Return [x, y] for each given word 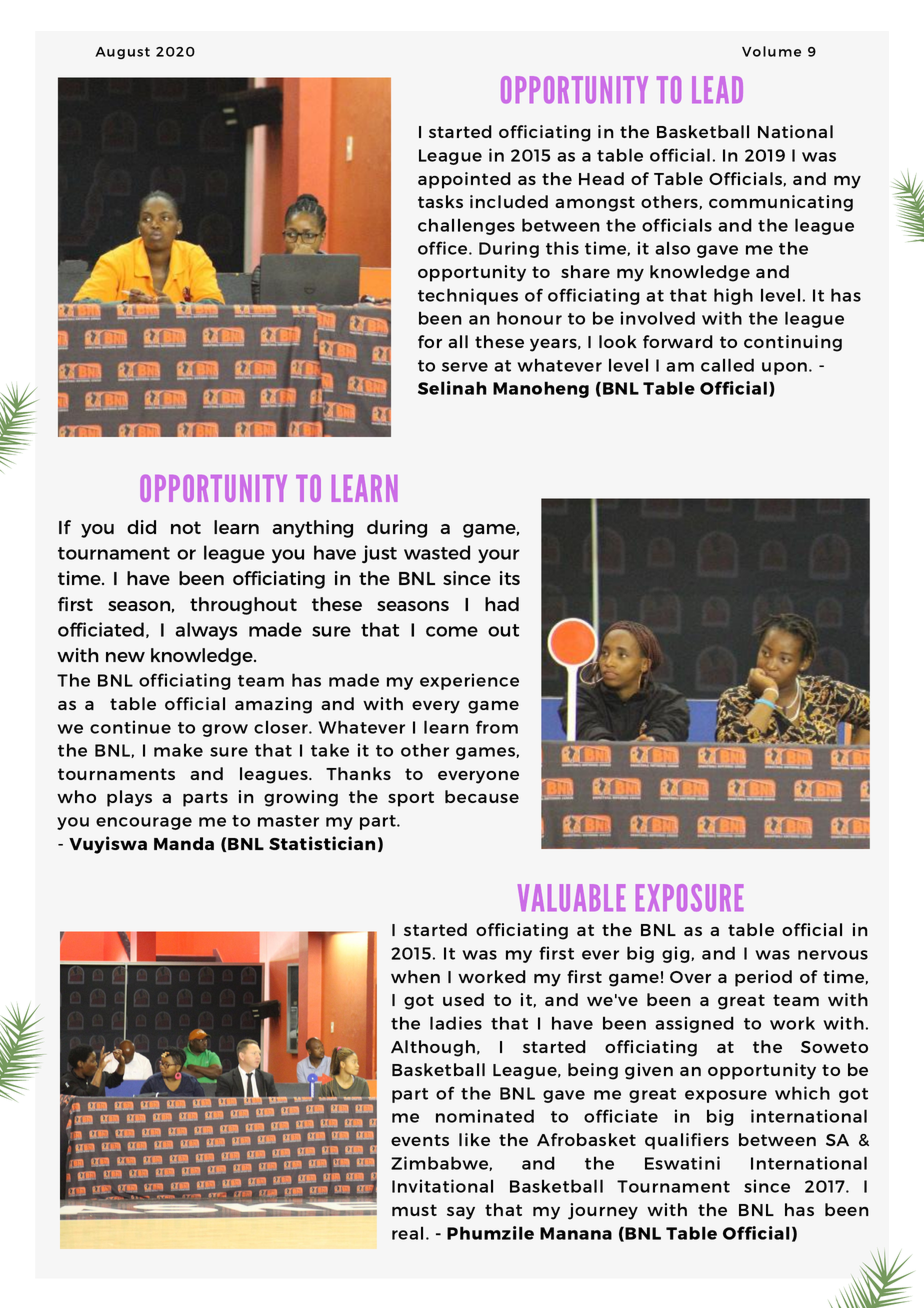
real [407, 1233]
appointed [464, 180]
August [122, 53]
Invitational [442, 1186]
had [502, 604]
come [452, 631]
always [206, 631]
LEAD [717, 89]
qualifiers [687, 1141]
